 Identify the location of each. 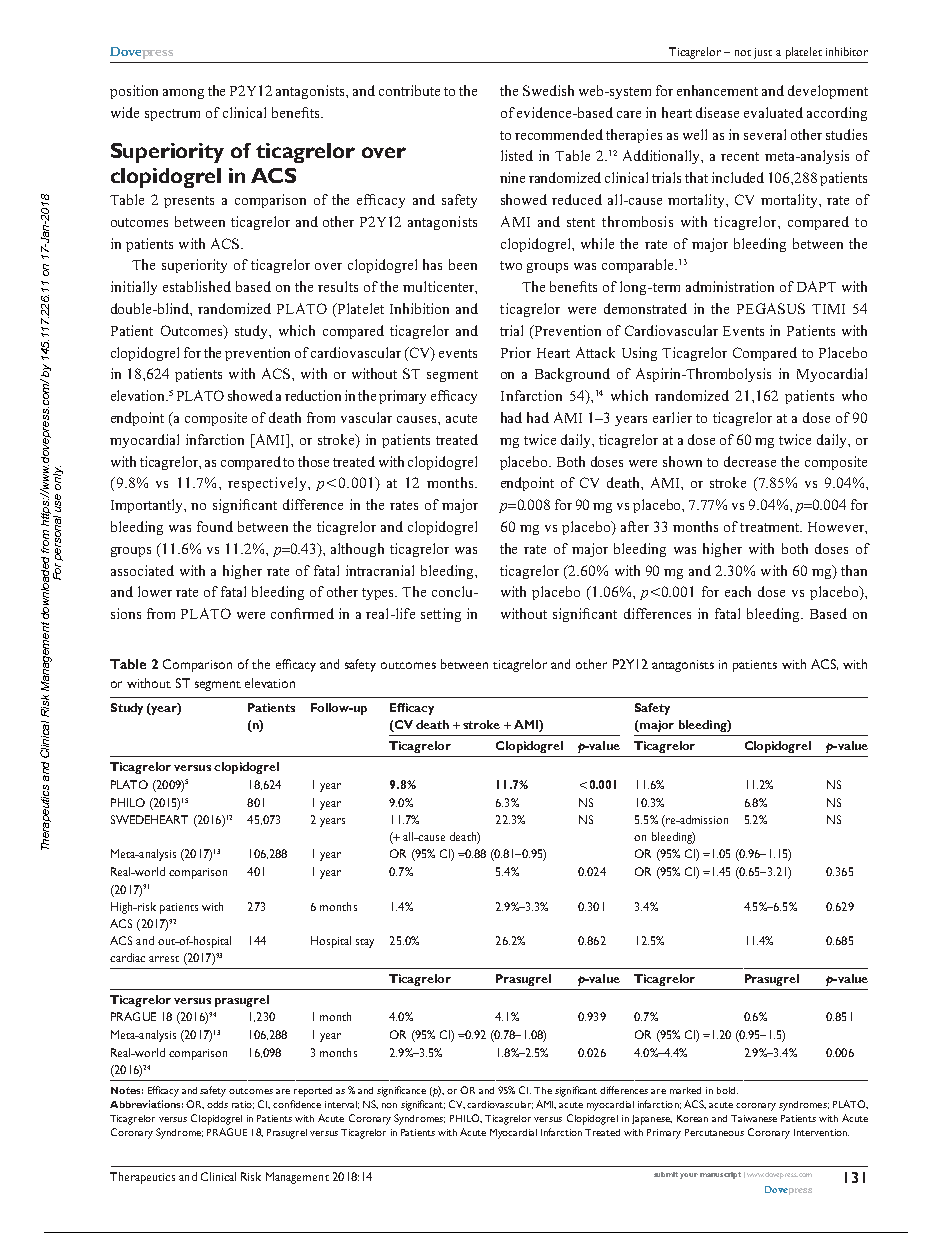
(738, 591).
